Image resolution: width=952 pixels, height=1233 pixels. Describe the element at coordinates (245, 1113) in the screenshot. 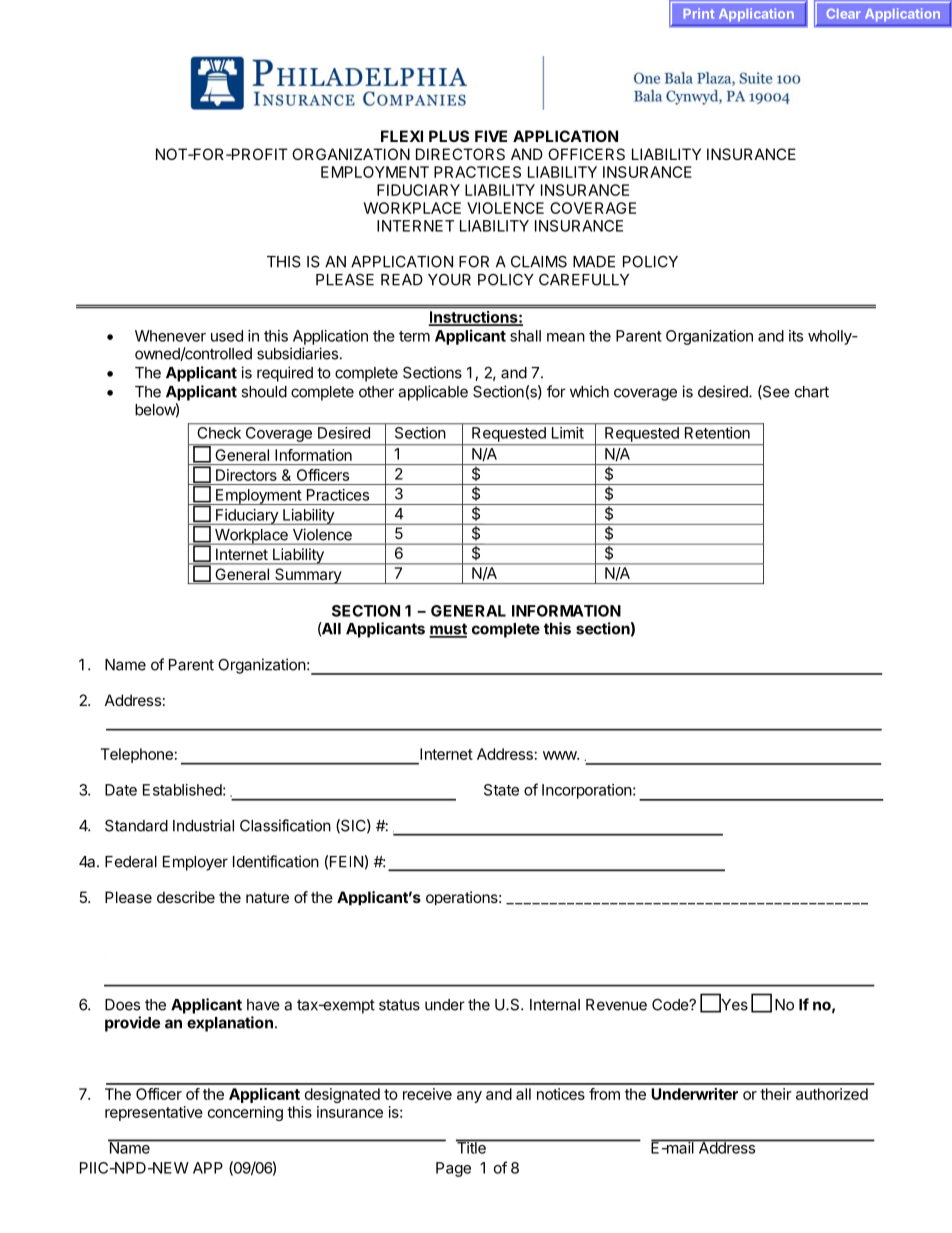

I see `concerning` at that location.
